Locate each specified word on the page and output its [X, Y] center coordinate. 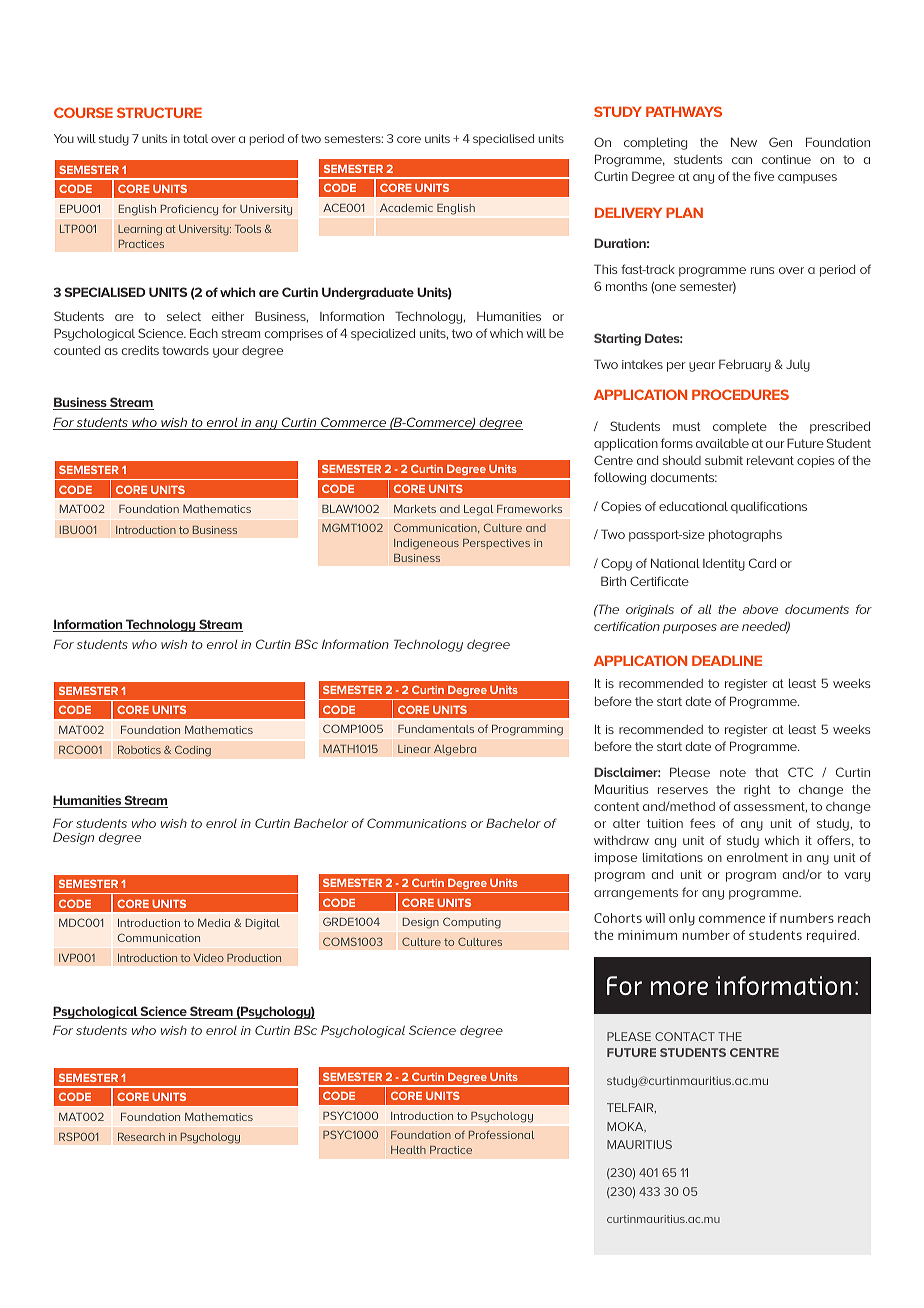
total [195, 138]
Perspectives [496, 544]
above [760, 609]
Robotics [139, 750]
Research [141, 1137]
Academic [406, 208]
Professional [501, 1135]
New [744, 142]
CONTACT [685, 1036]
